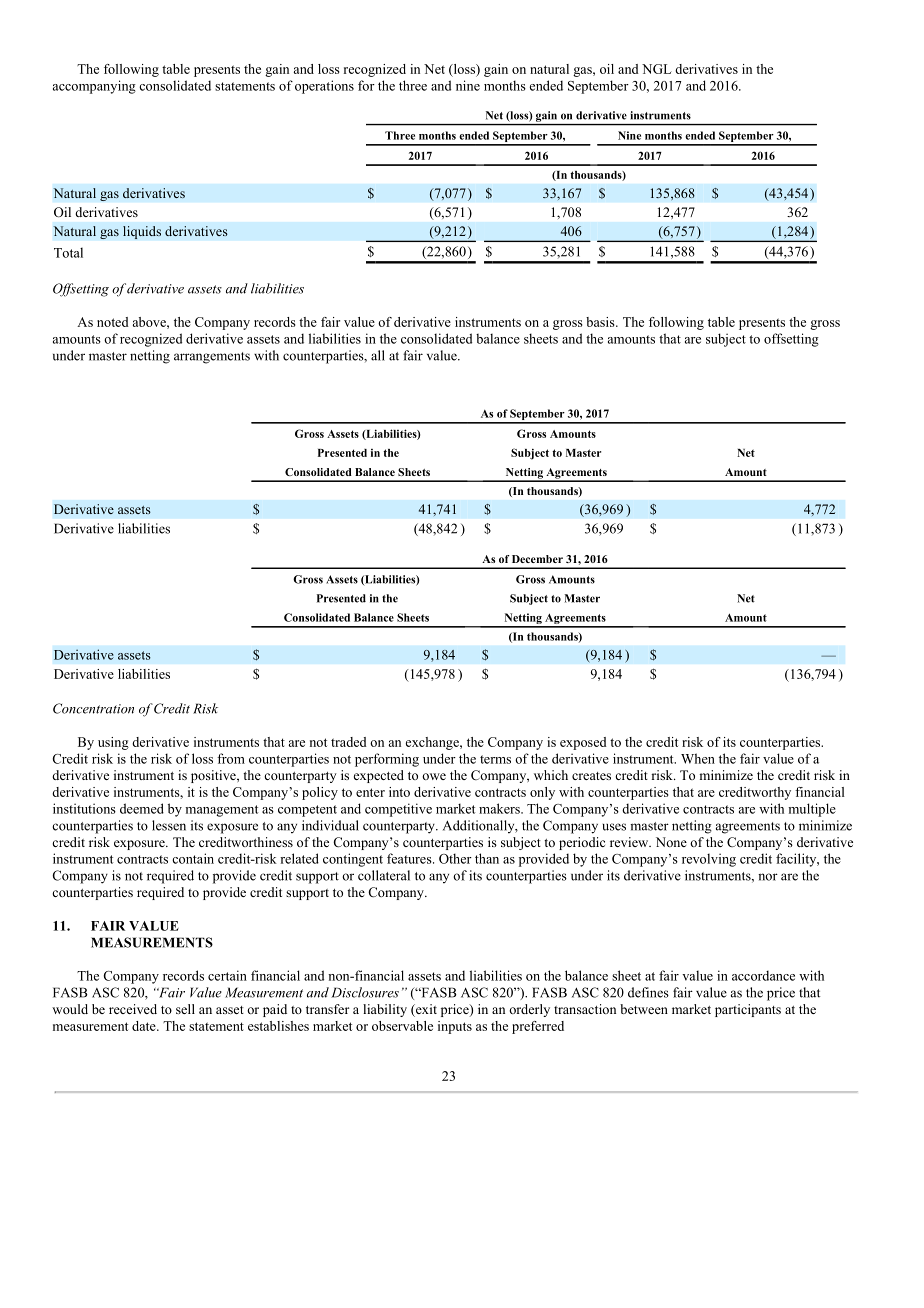  I want to click on noted, so click(113, 322).
